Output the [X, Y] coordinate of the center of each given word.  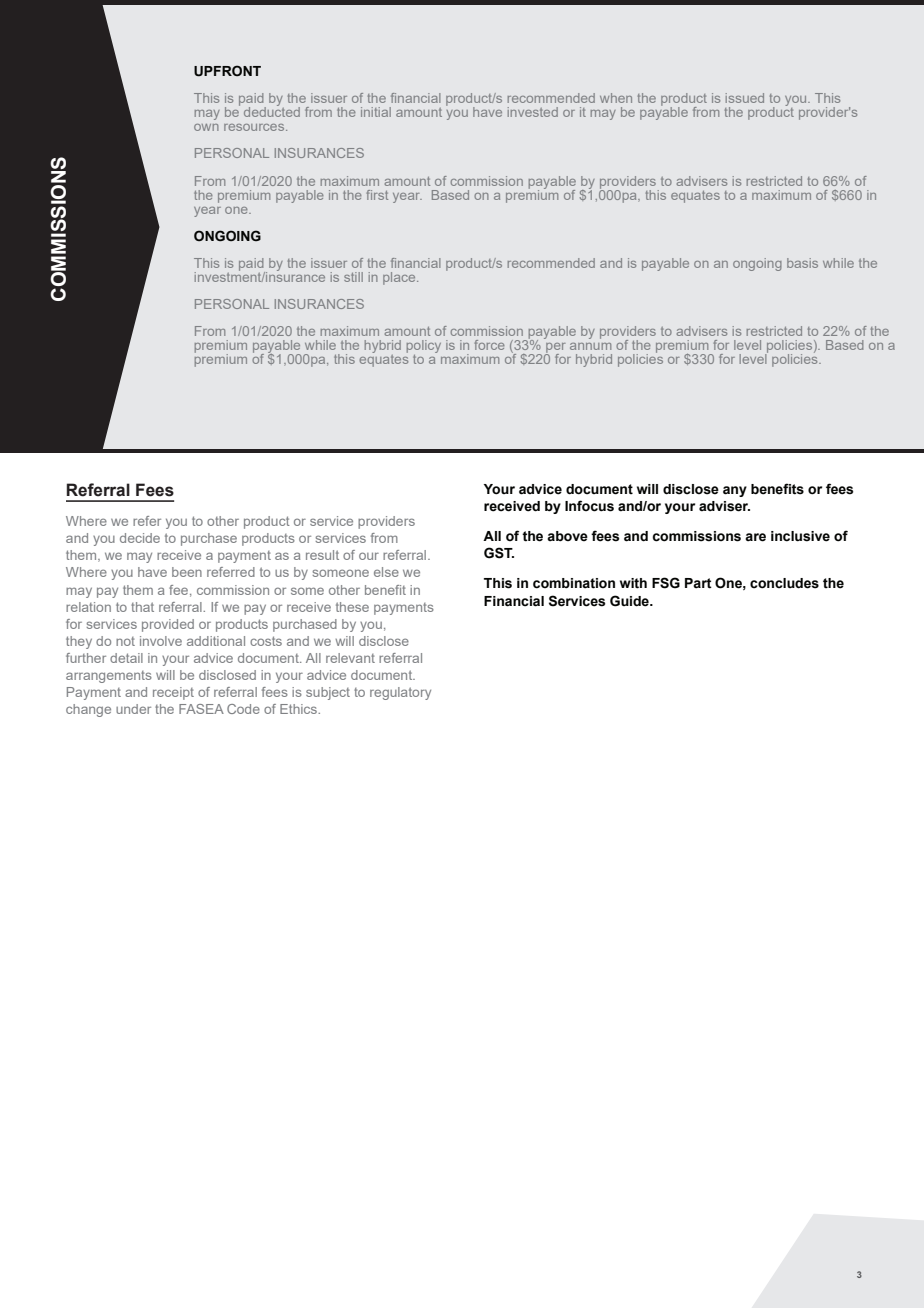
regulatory [400, 693]
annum [590, 346]
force [489, 345]
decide [140, 538]
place [400, 278]
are [755, 537]
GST [499, 553]
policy [424, 348]
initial [376, 112]
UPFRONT [227, 71]
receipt [173, 693]
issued [745, 98]
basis [802, 263]
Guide [630, 601]
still [353, 277]
